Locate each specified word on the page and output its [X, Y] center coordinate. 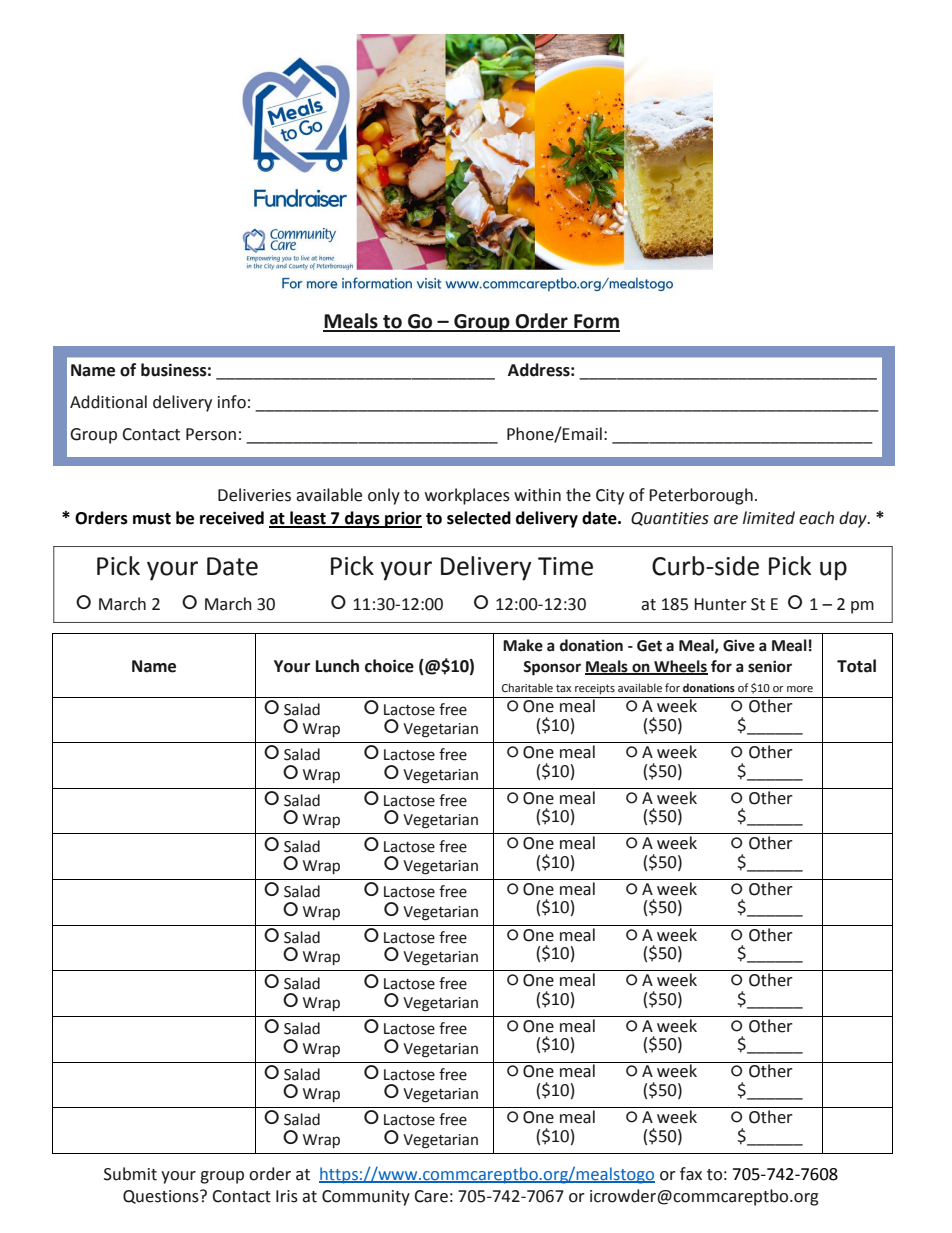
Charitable [527, 687]
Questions [162, 1197]
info [232, 402]
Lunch [337, 666]
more [800, 689]
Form [596, 322]
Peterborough [701, 496]
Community [366, 1198]
